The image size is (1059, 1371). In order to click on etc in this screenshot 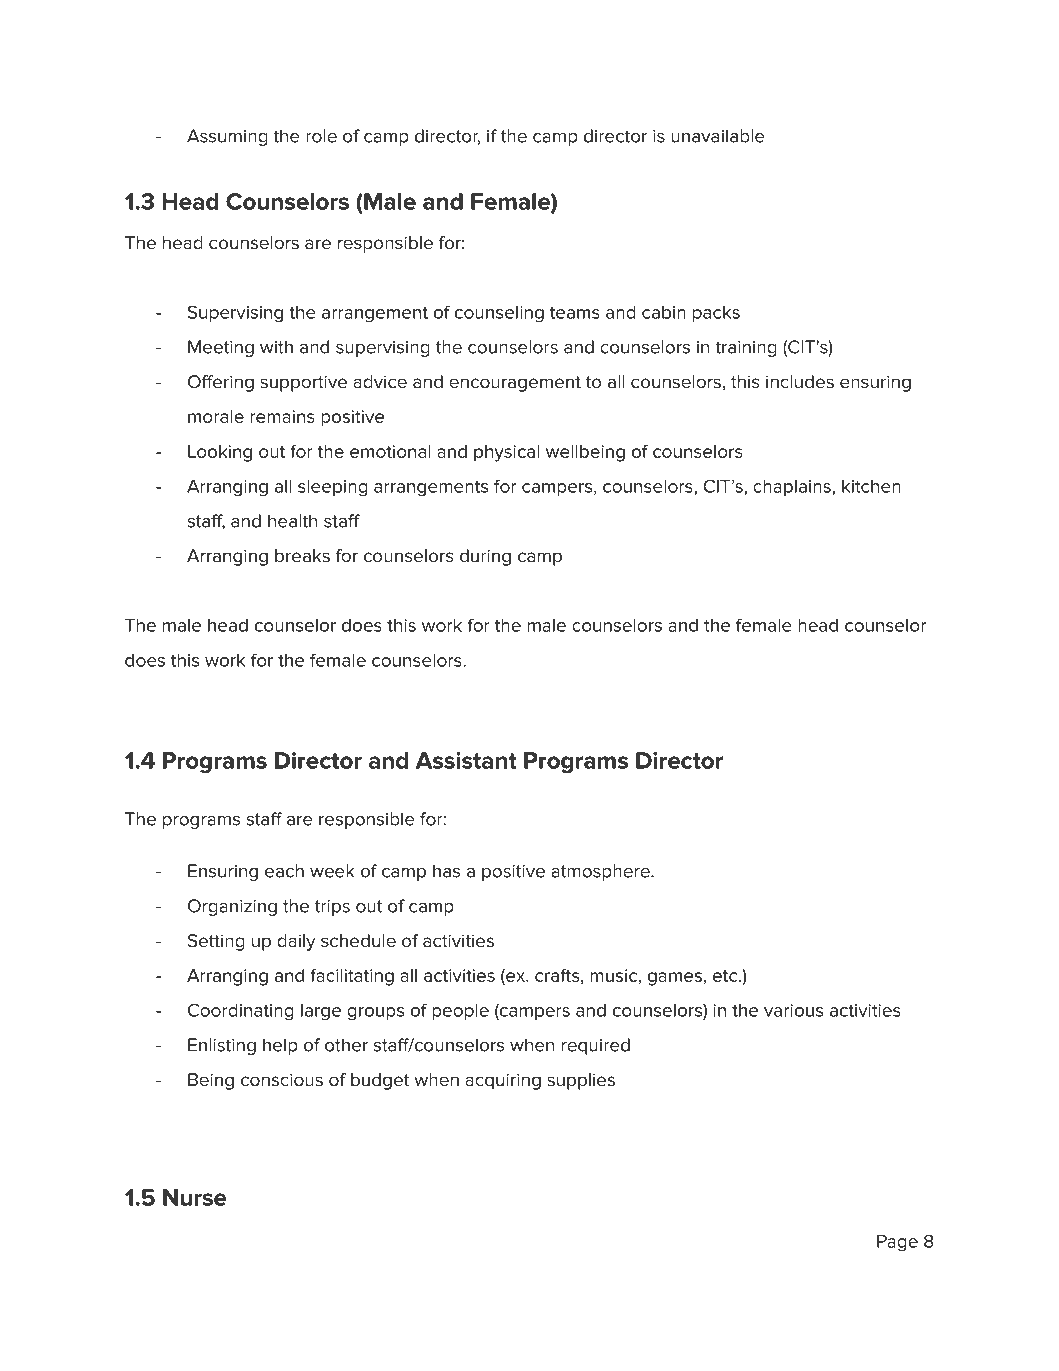, I will do `click(726, 976)`.
